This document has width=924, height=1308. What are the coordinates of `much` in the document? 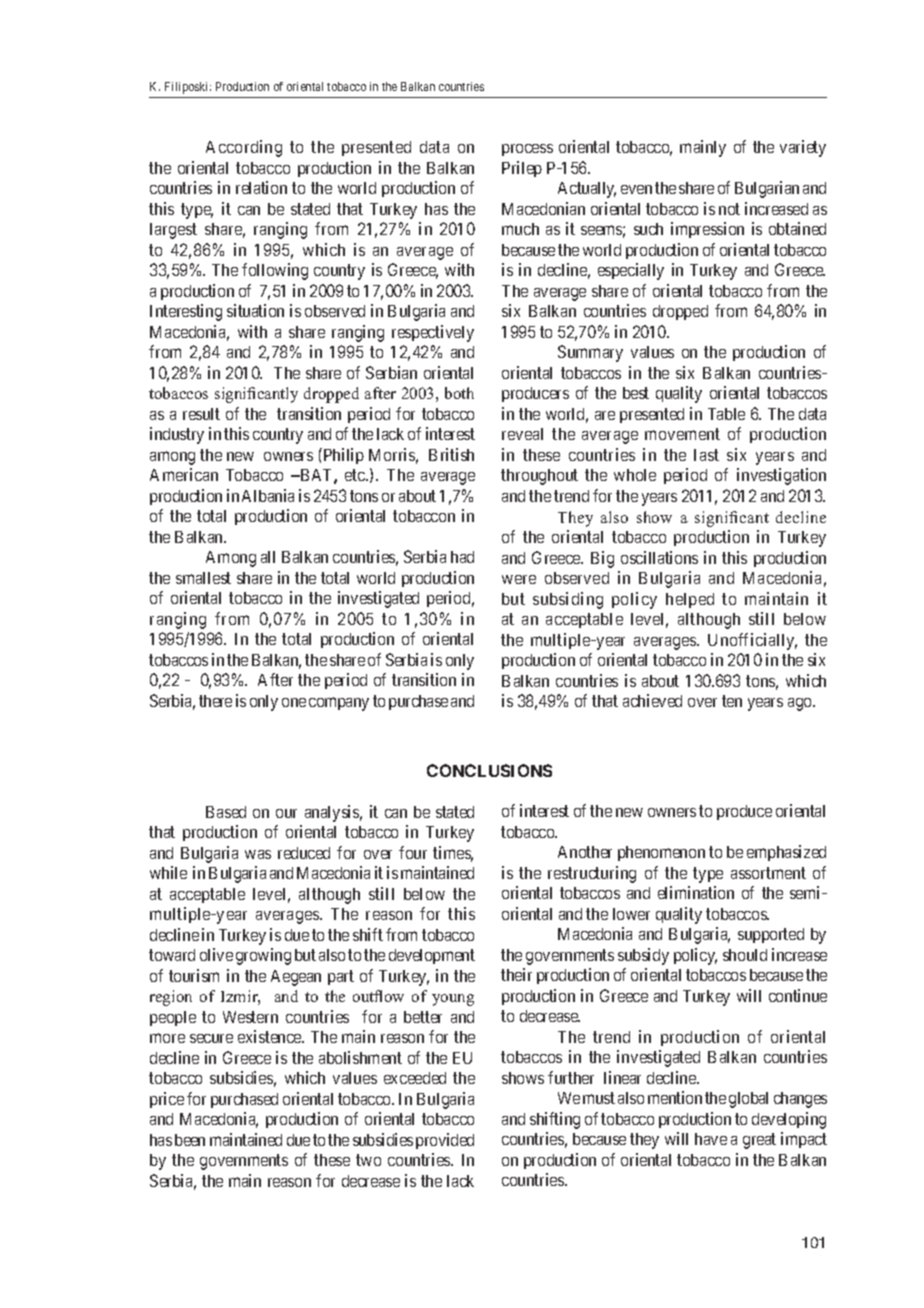 It's located at (520, 229).
